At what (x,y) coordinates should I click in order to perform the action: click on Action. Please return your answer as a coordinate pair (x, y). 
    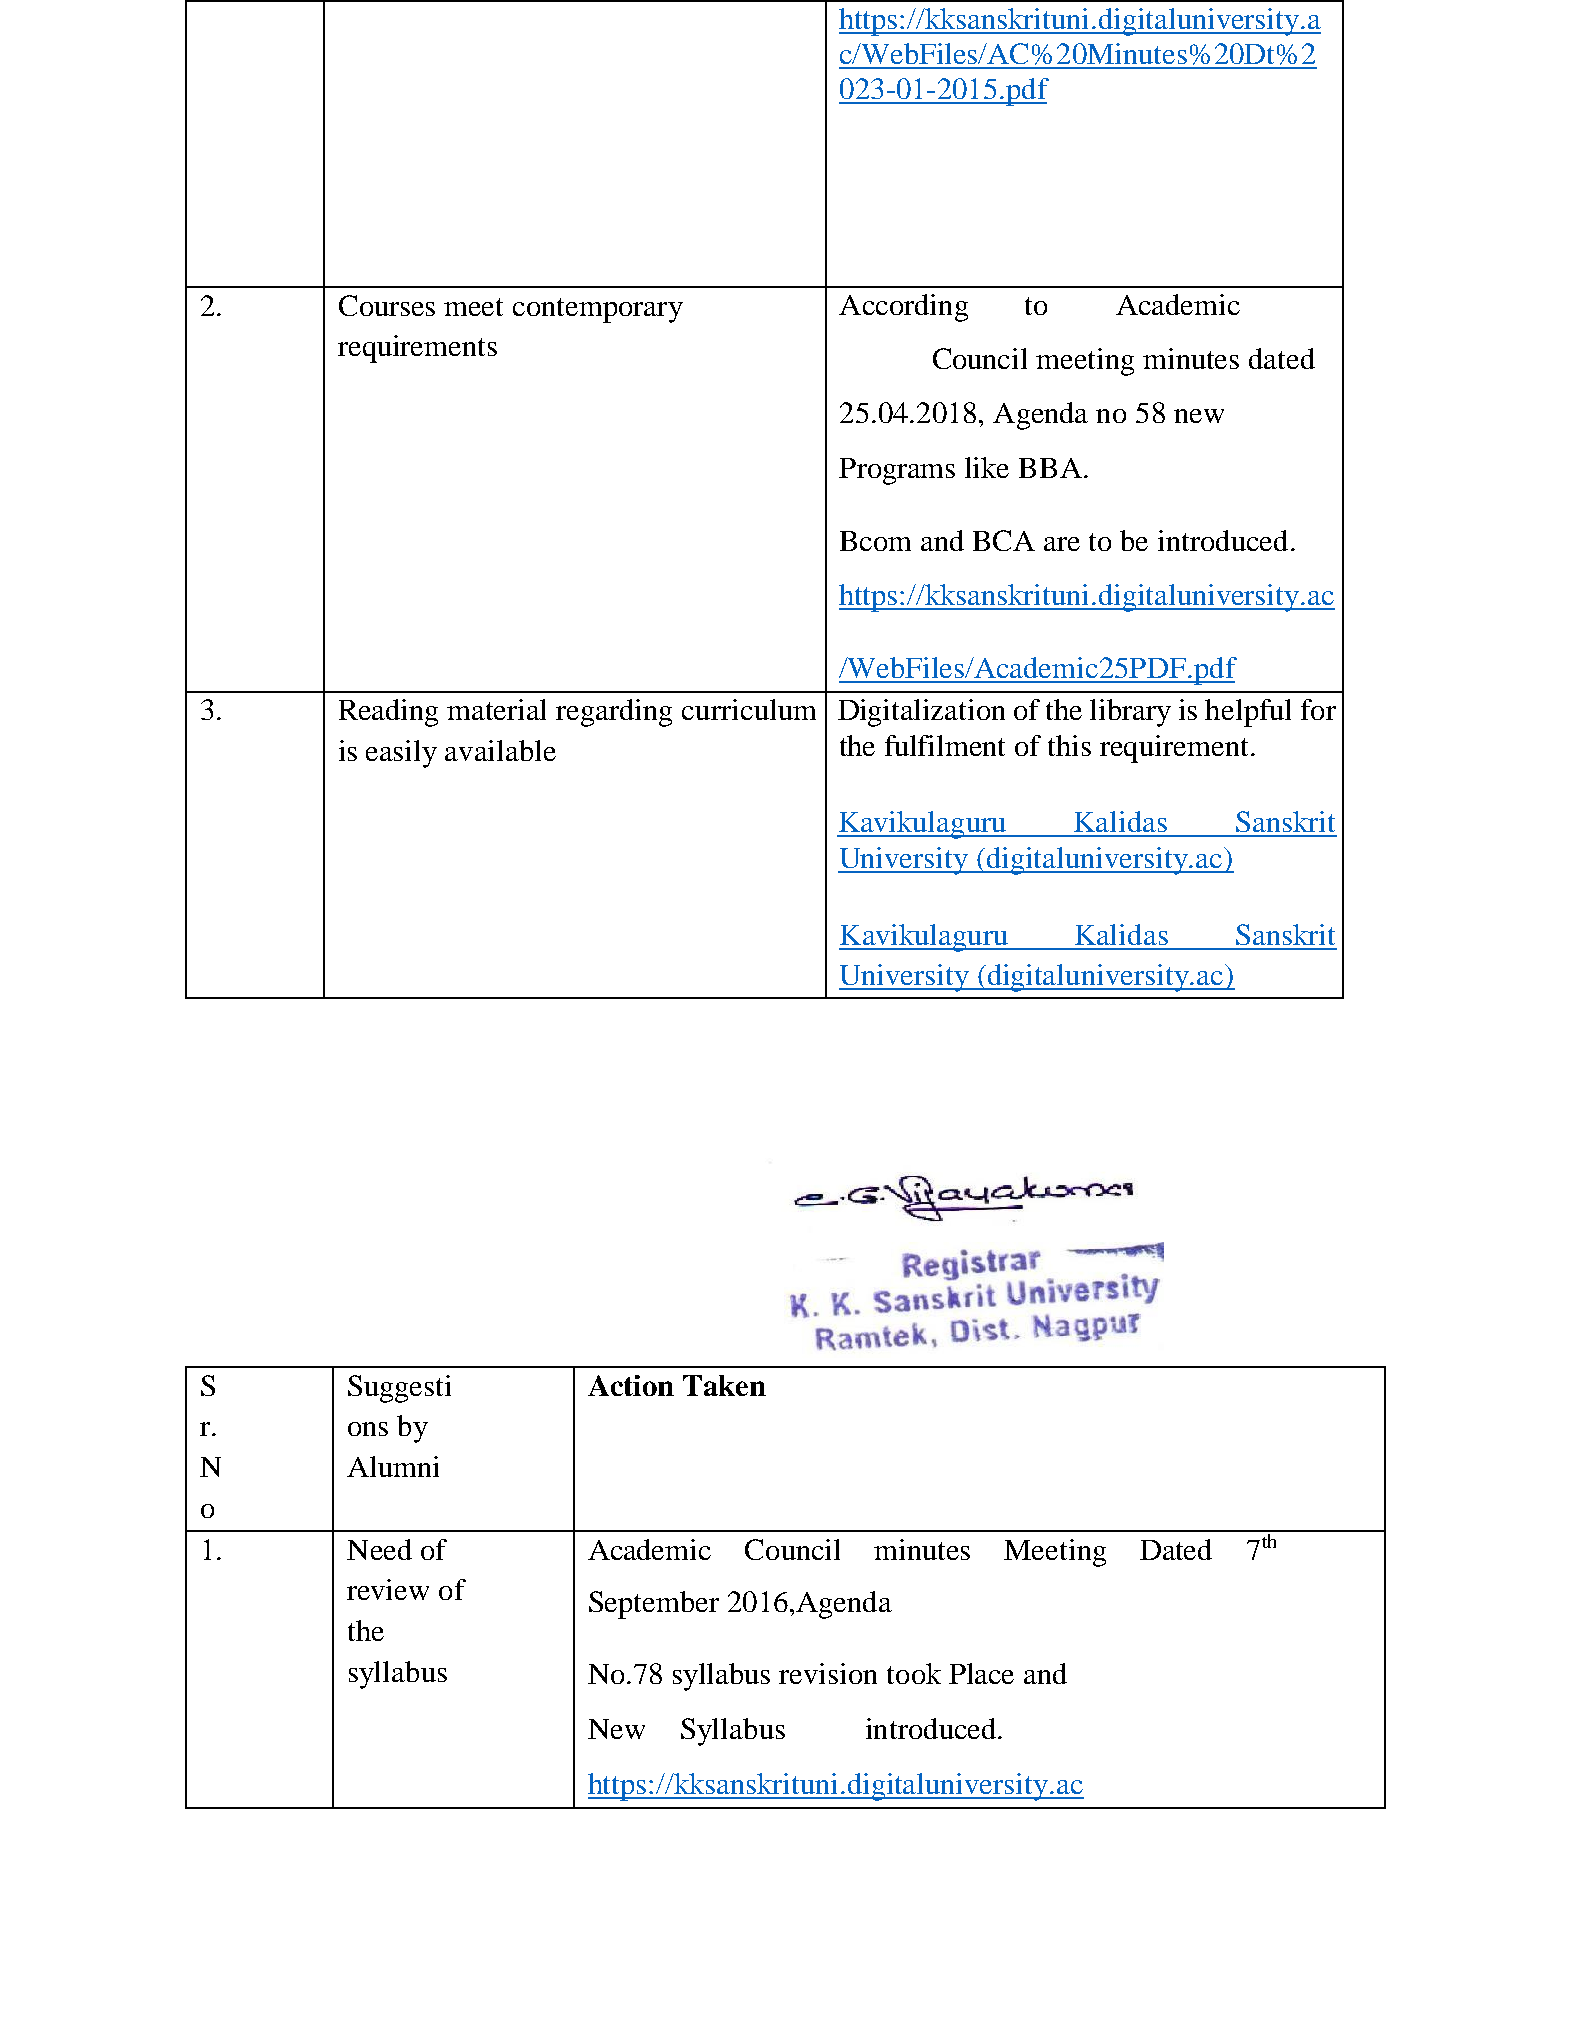
    Looking at the image, I should click on (631, 1385).
